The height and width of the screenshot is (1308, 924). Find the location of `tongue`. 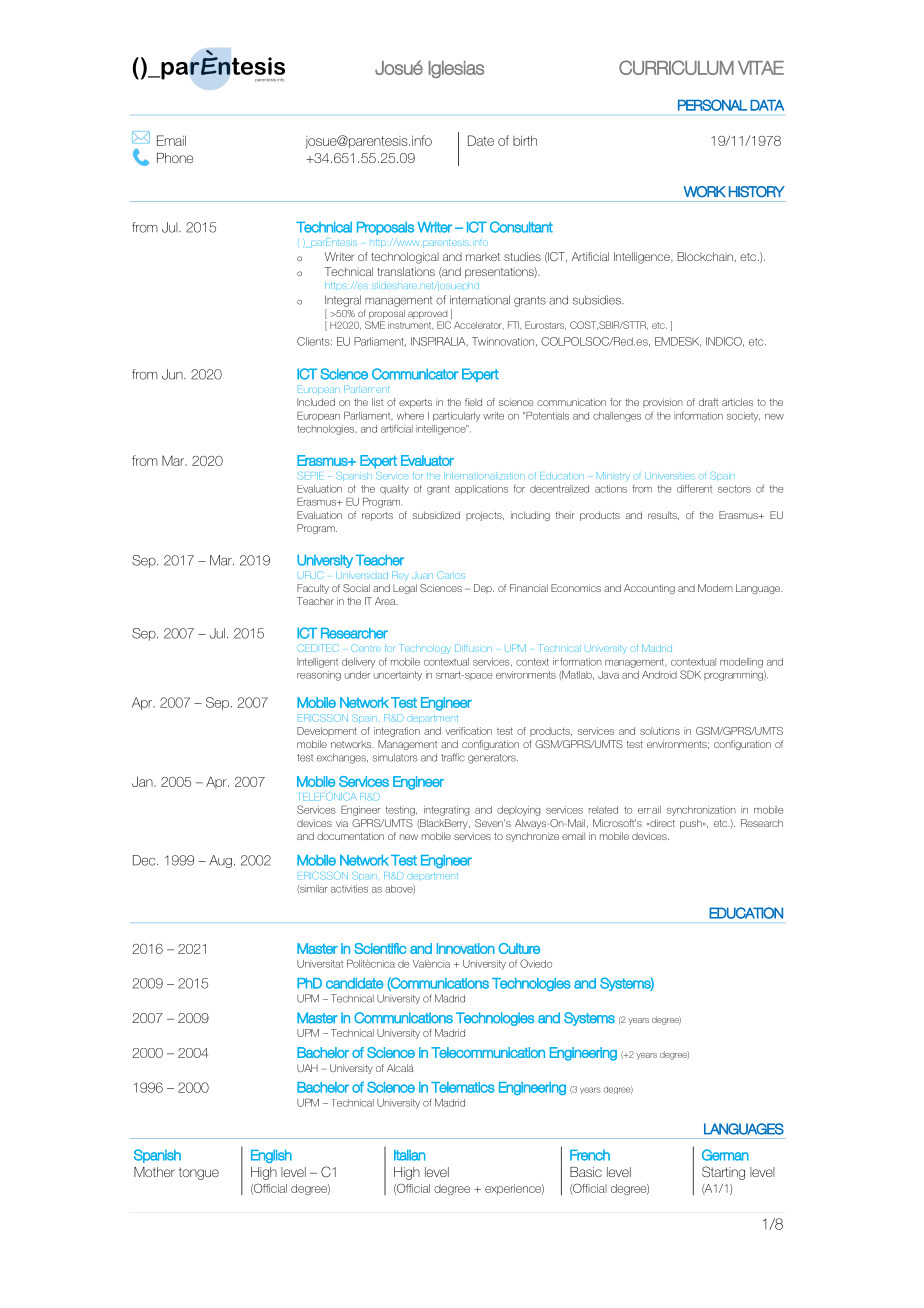

tongue is located at coordinates (199, 1173).
